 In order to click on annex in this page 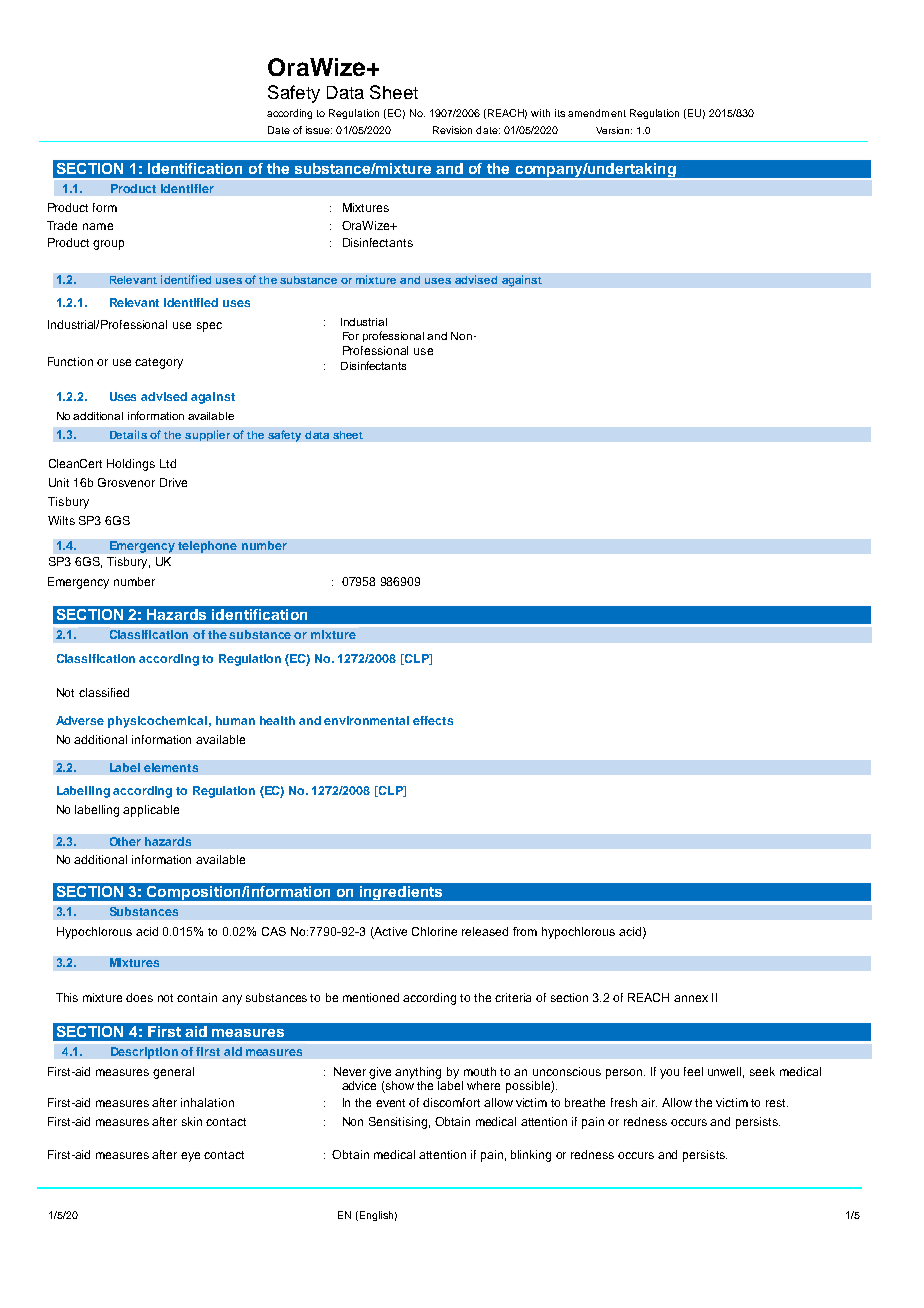, I will do `click(691, 998)`.
